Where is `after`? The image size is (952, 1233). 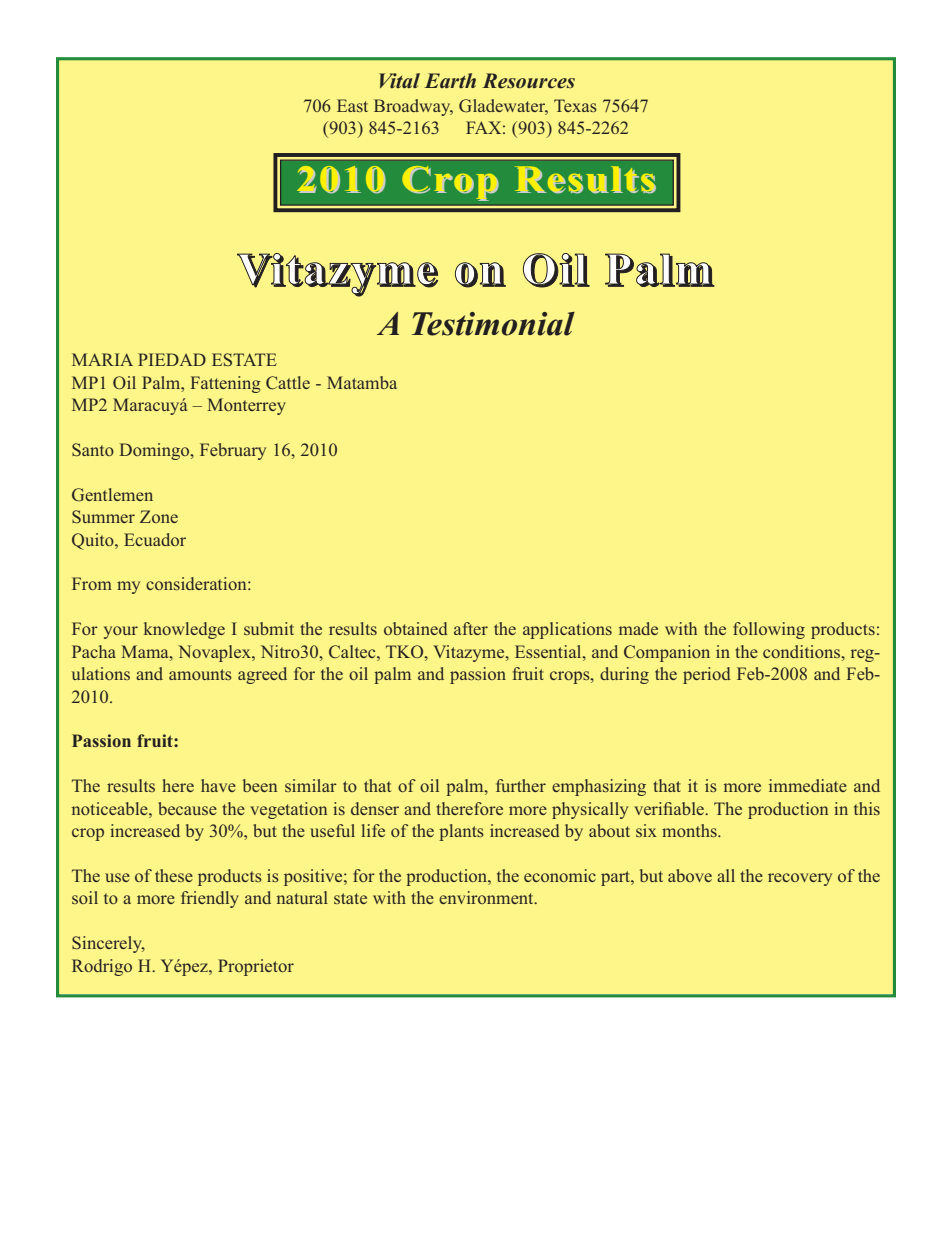 after is located at coordinates (471, 628).
